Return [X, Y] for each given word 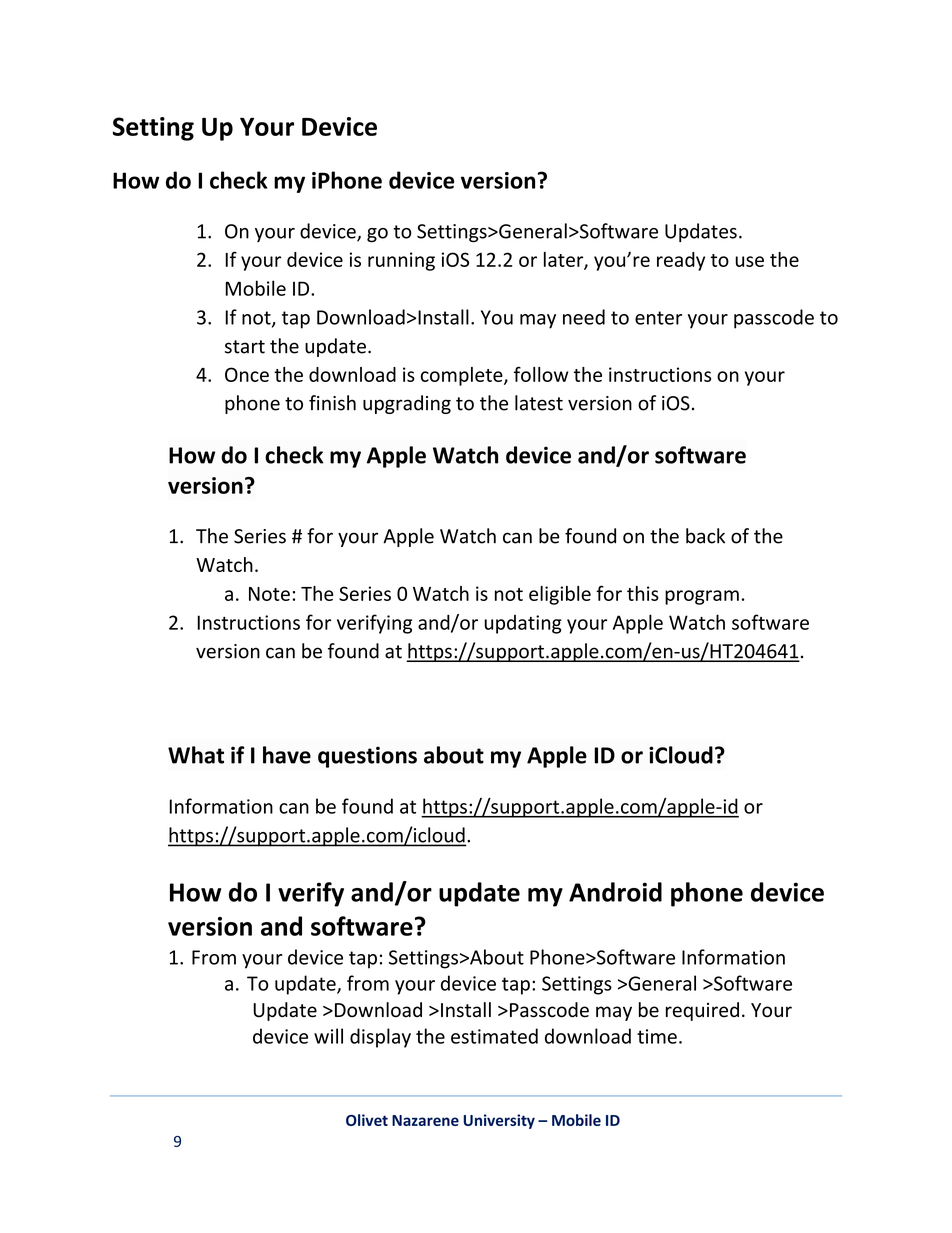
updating [523, 624]
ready [681, 261]
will [328, 1036]
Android [615, 892]
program [702, 597]
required [702, 1011]
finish [332, 403]
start [245, 347]
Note [269, 594]
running [401, 261]
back [705, 536]
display [380, 1038]
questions [367, 757]
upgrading [407, 404]
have [287, 755]
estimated [494, 1036]
